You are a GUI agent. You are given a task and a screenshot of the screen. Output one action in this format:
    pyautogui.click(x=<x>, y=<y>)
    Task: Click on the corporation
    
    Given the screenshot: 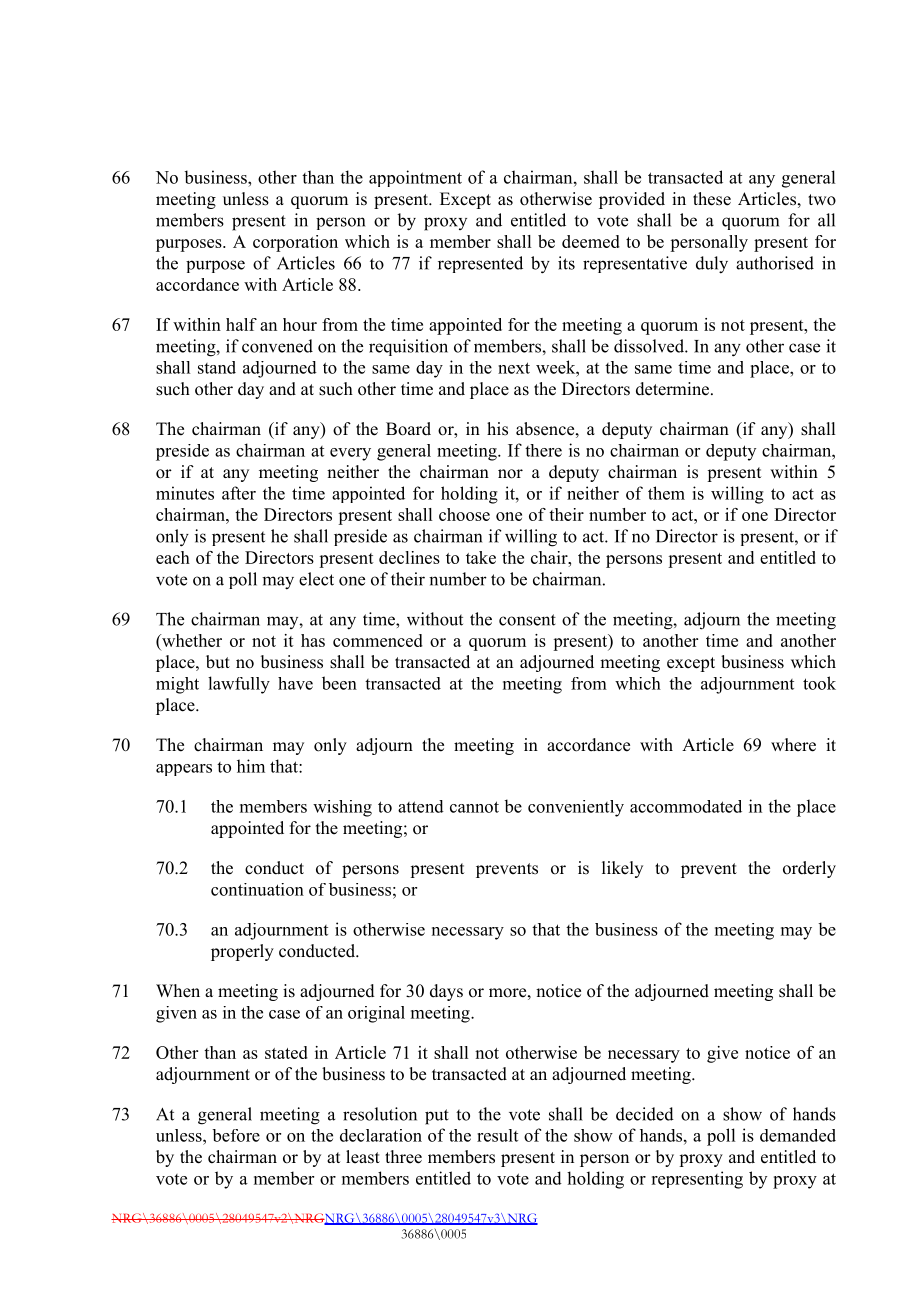 What is the action you would take?
    pyautogui.click(x=295, y=243)
